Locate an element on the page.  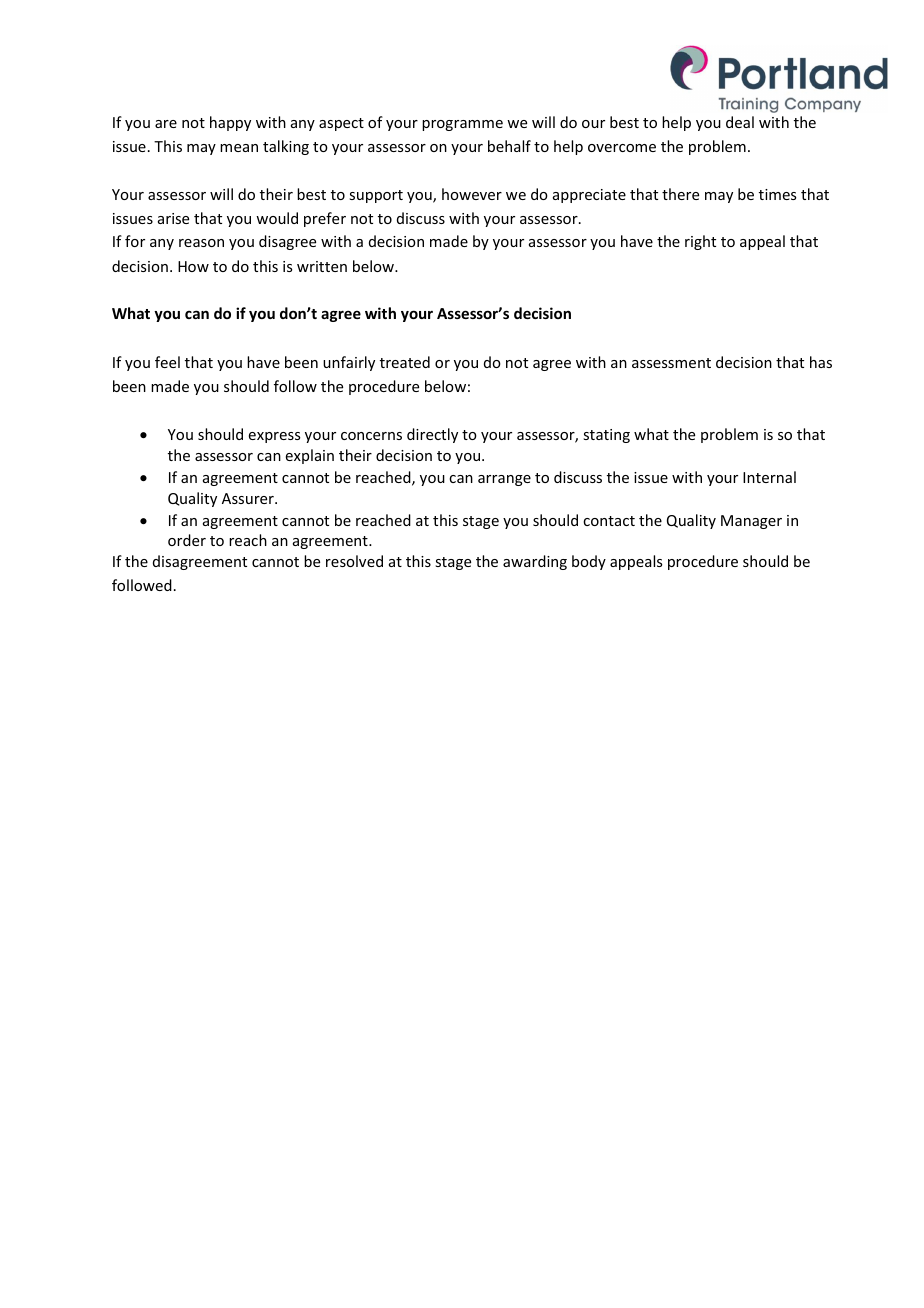
happy is located at coordinates (230, 123).
